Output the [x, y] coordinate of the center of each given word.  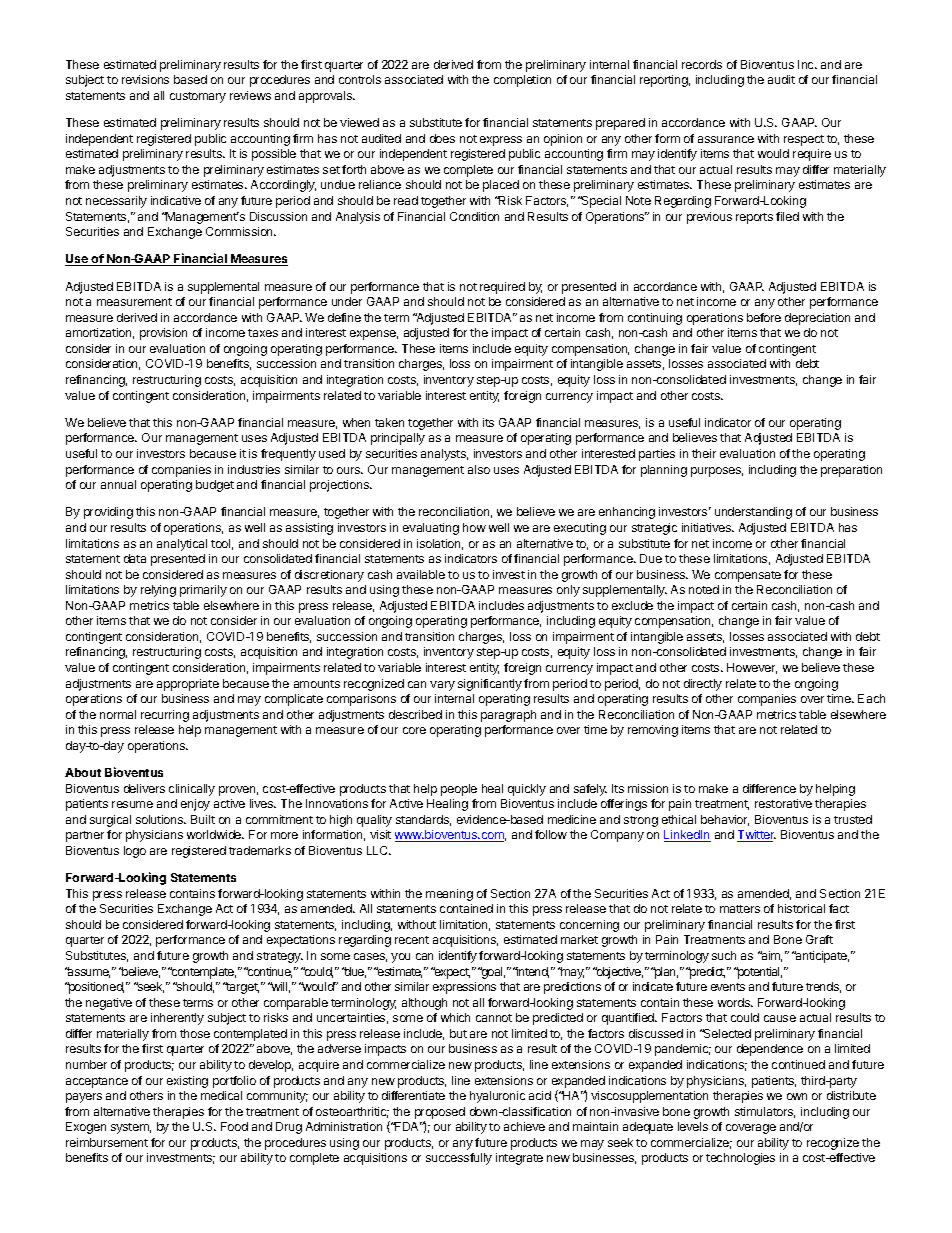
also [479, 469]
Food [234, 1126]
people [459, 790]
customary [198, 97]
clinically [192, 790]
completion [522, 81]
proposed [440, 1113]
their [704, 453]
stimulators [765, 1112]
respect [804, 140]
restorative [783, 803]
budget [215, 486]
